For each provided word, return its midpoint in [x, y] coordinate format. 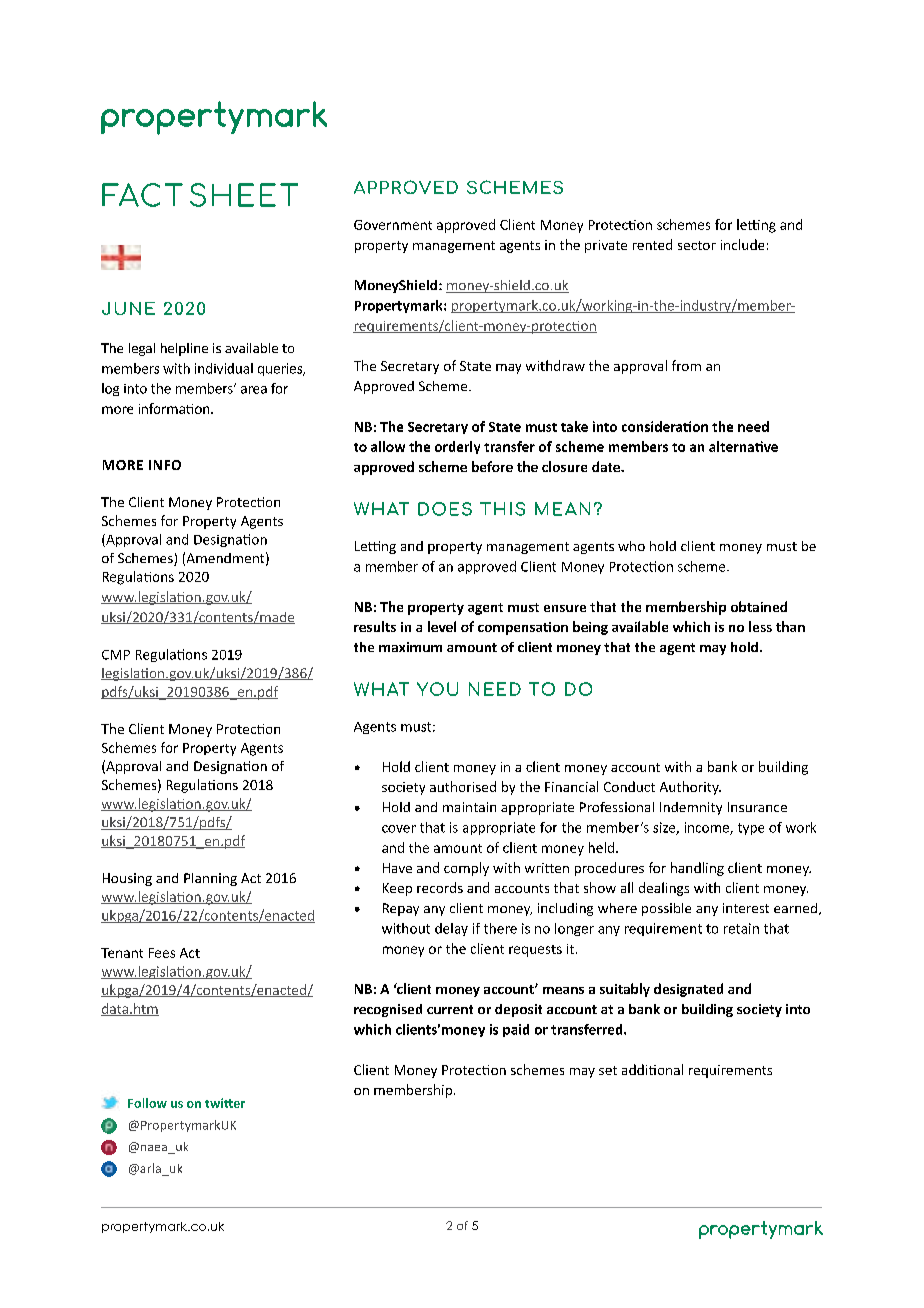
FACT [142, 195]
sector [697, 245]
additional [652, 1069]
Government [393, 225]
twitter [225, 1103]
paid [516, 1030]
